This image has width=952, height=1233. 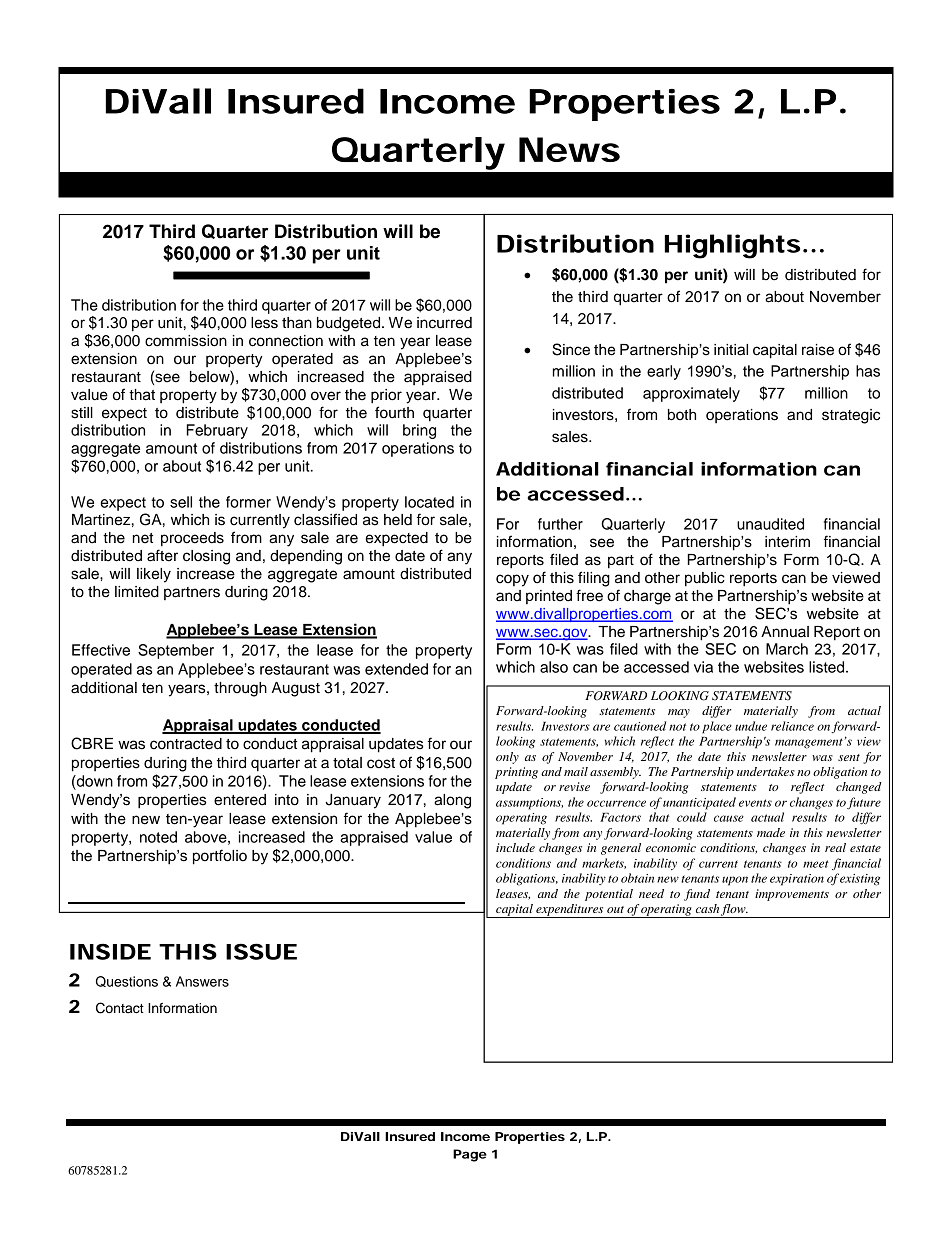 I want to click on commission, so click(x=186, y=341).
